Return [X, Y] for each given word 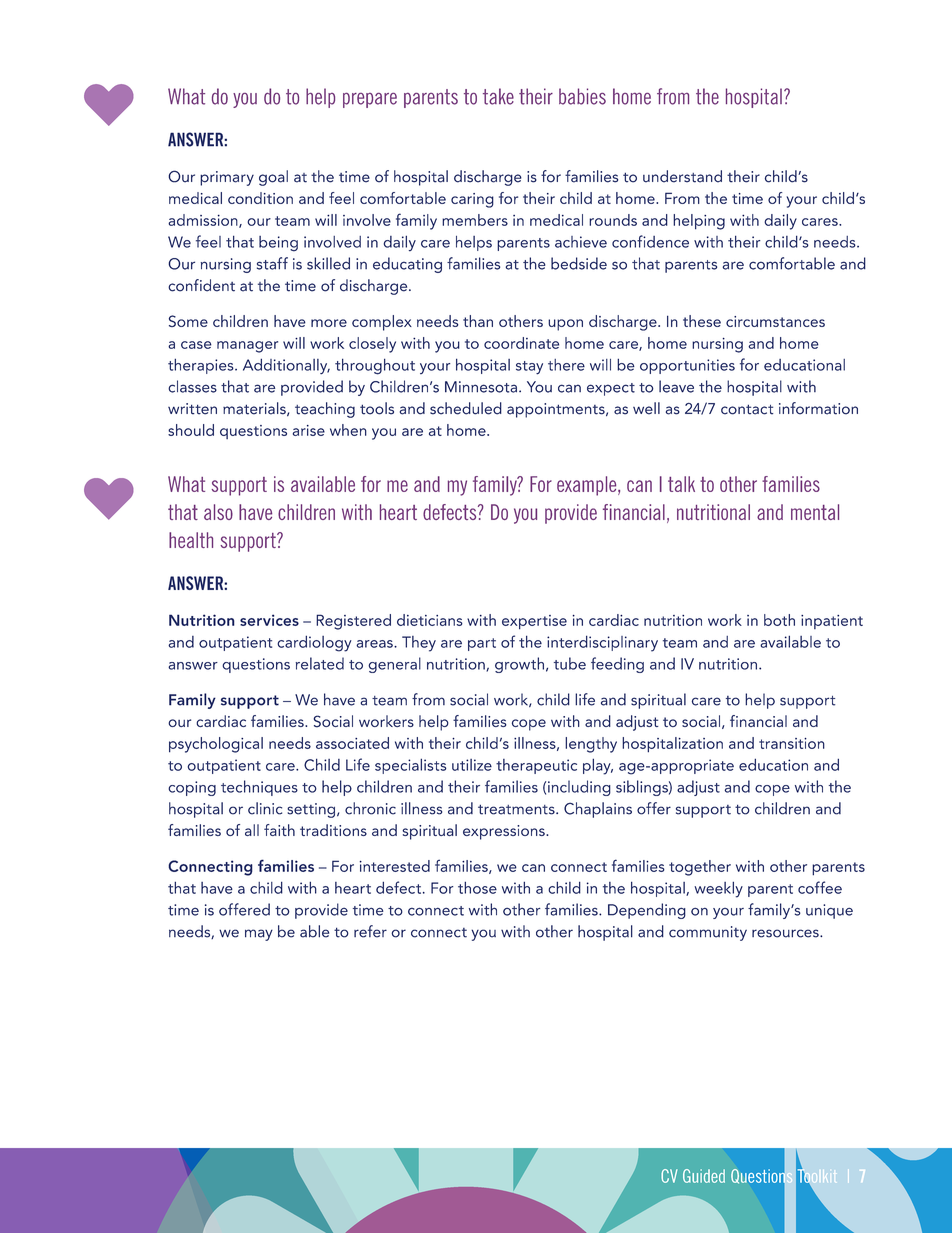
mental [815, 512]
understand [682, 176]
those [477, 887]
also [218, 512]
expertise [534, 622]
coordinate [521, 343]
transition [792, 743]
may [259, 935]
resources [786, 933]
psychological [216, 745]
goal [273, 178]
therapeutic [536, 766]
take [498, 96]
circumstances [775, 321]
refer [370, 931]
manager [247, 347]
